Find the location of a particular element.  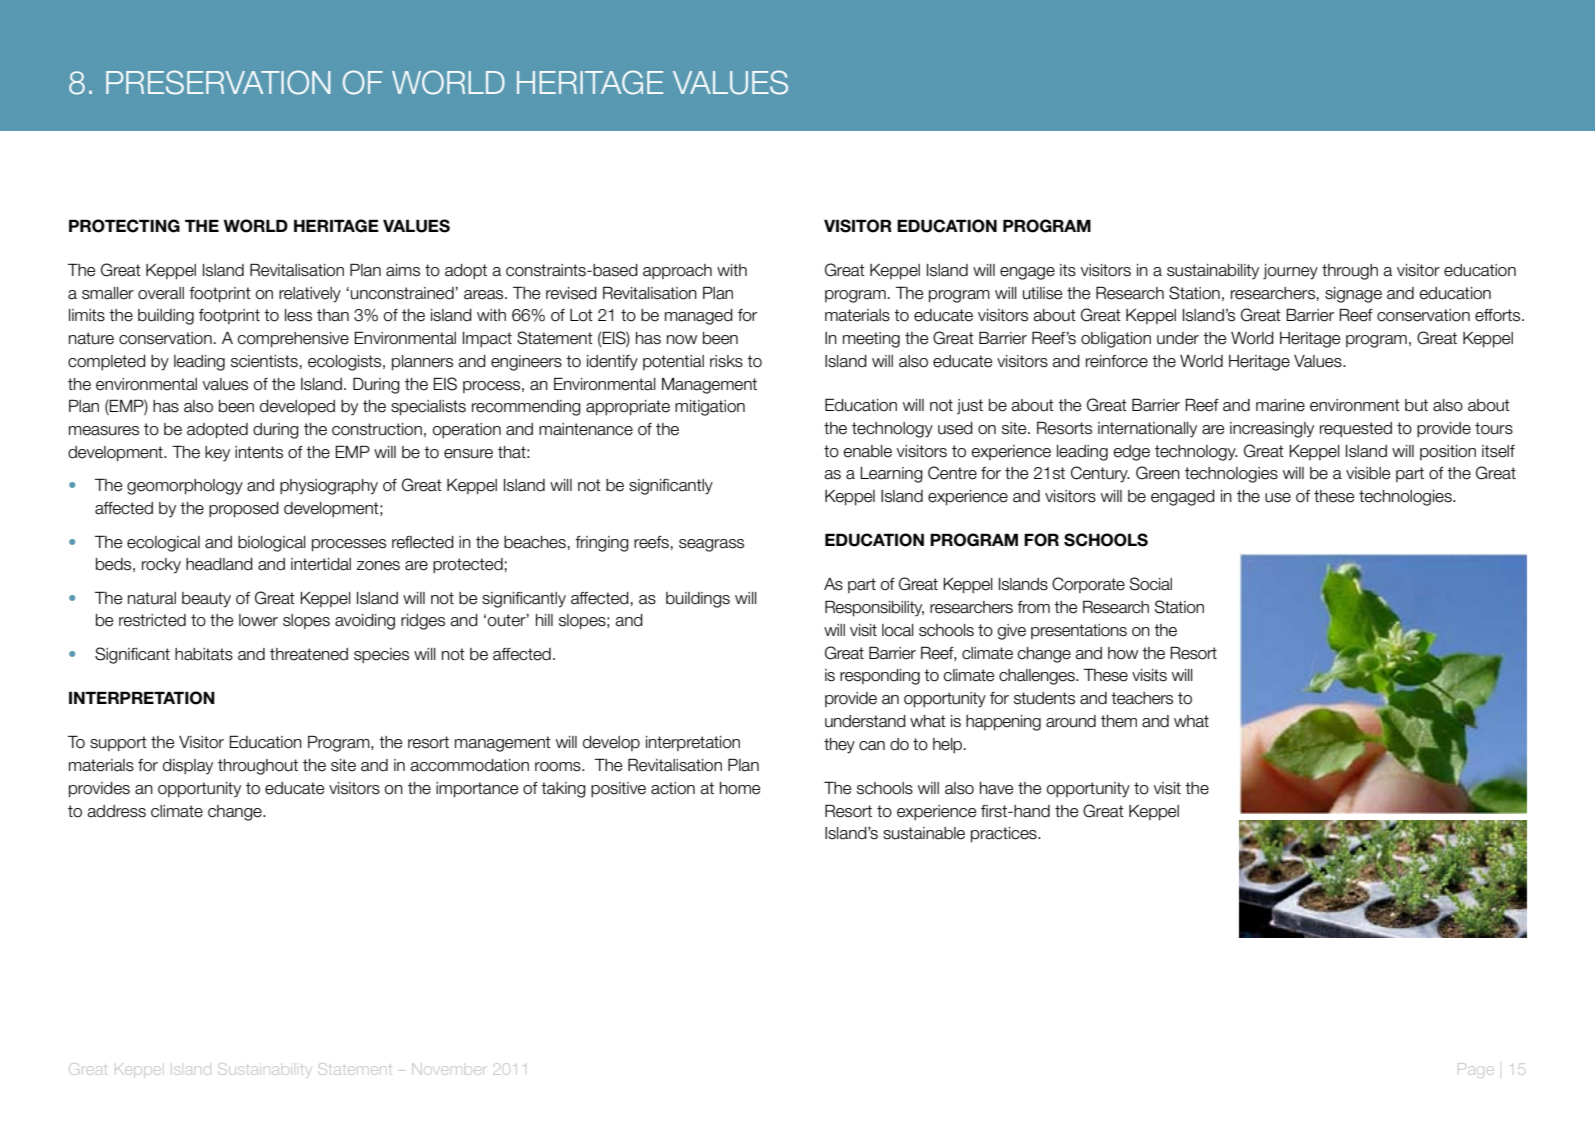

sustainable is located at coordinates (924, 833).
